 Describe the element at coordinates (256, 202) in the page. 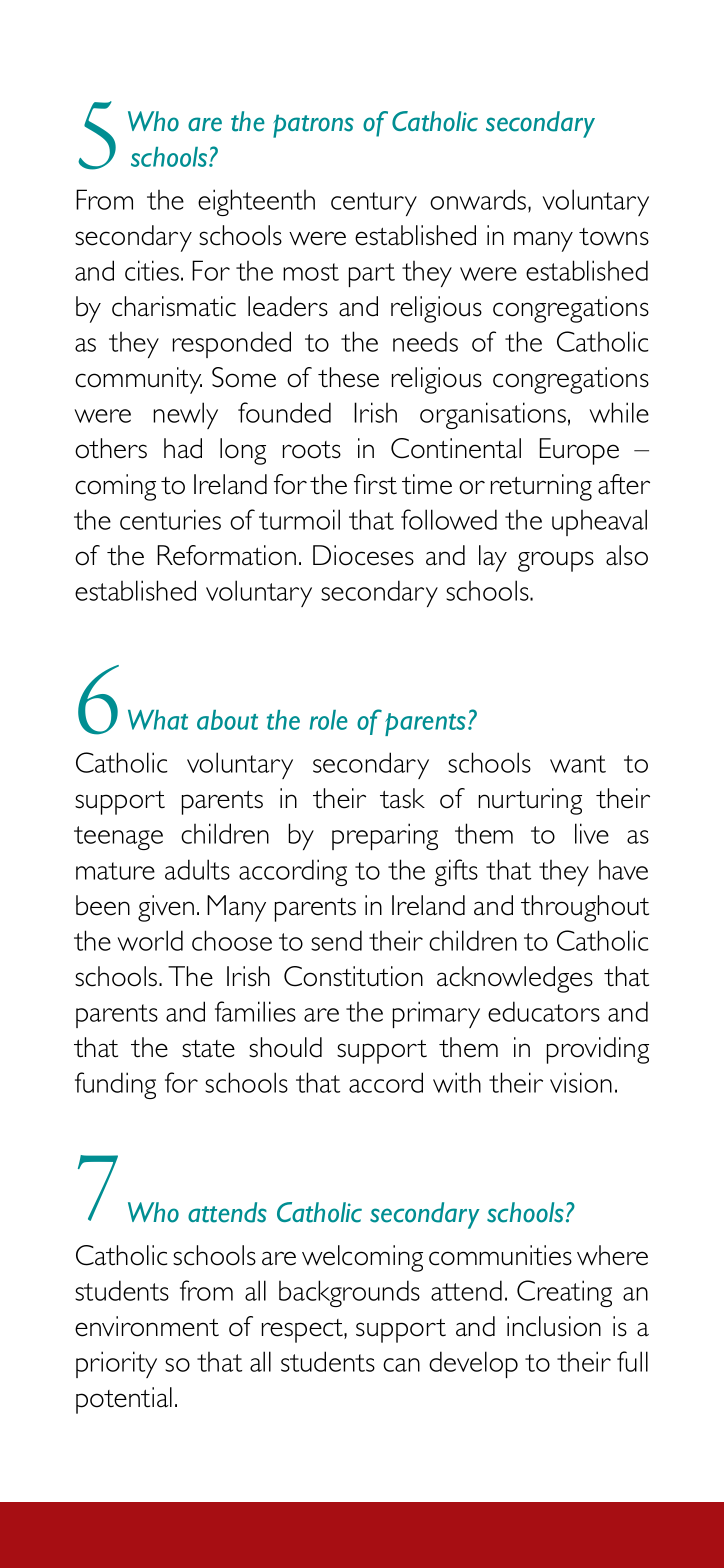

I see `eighteenth` at that location.
